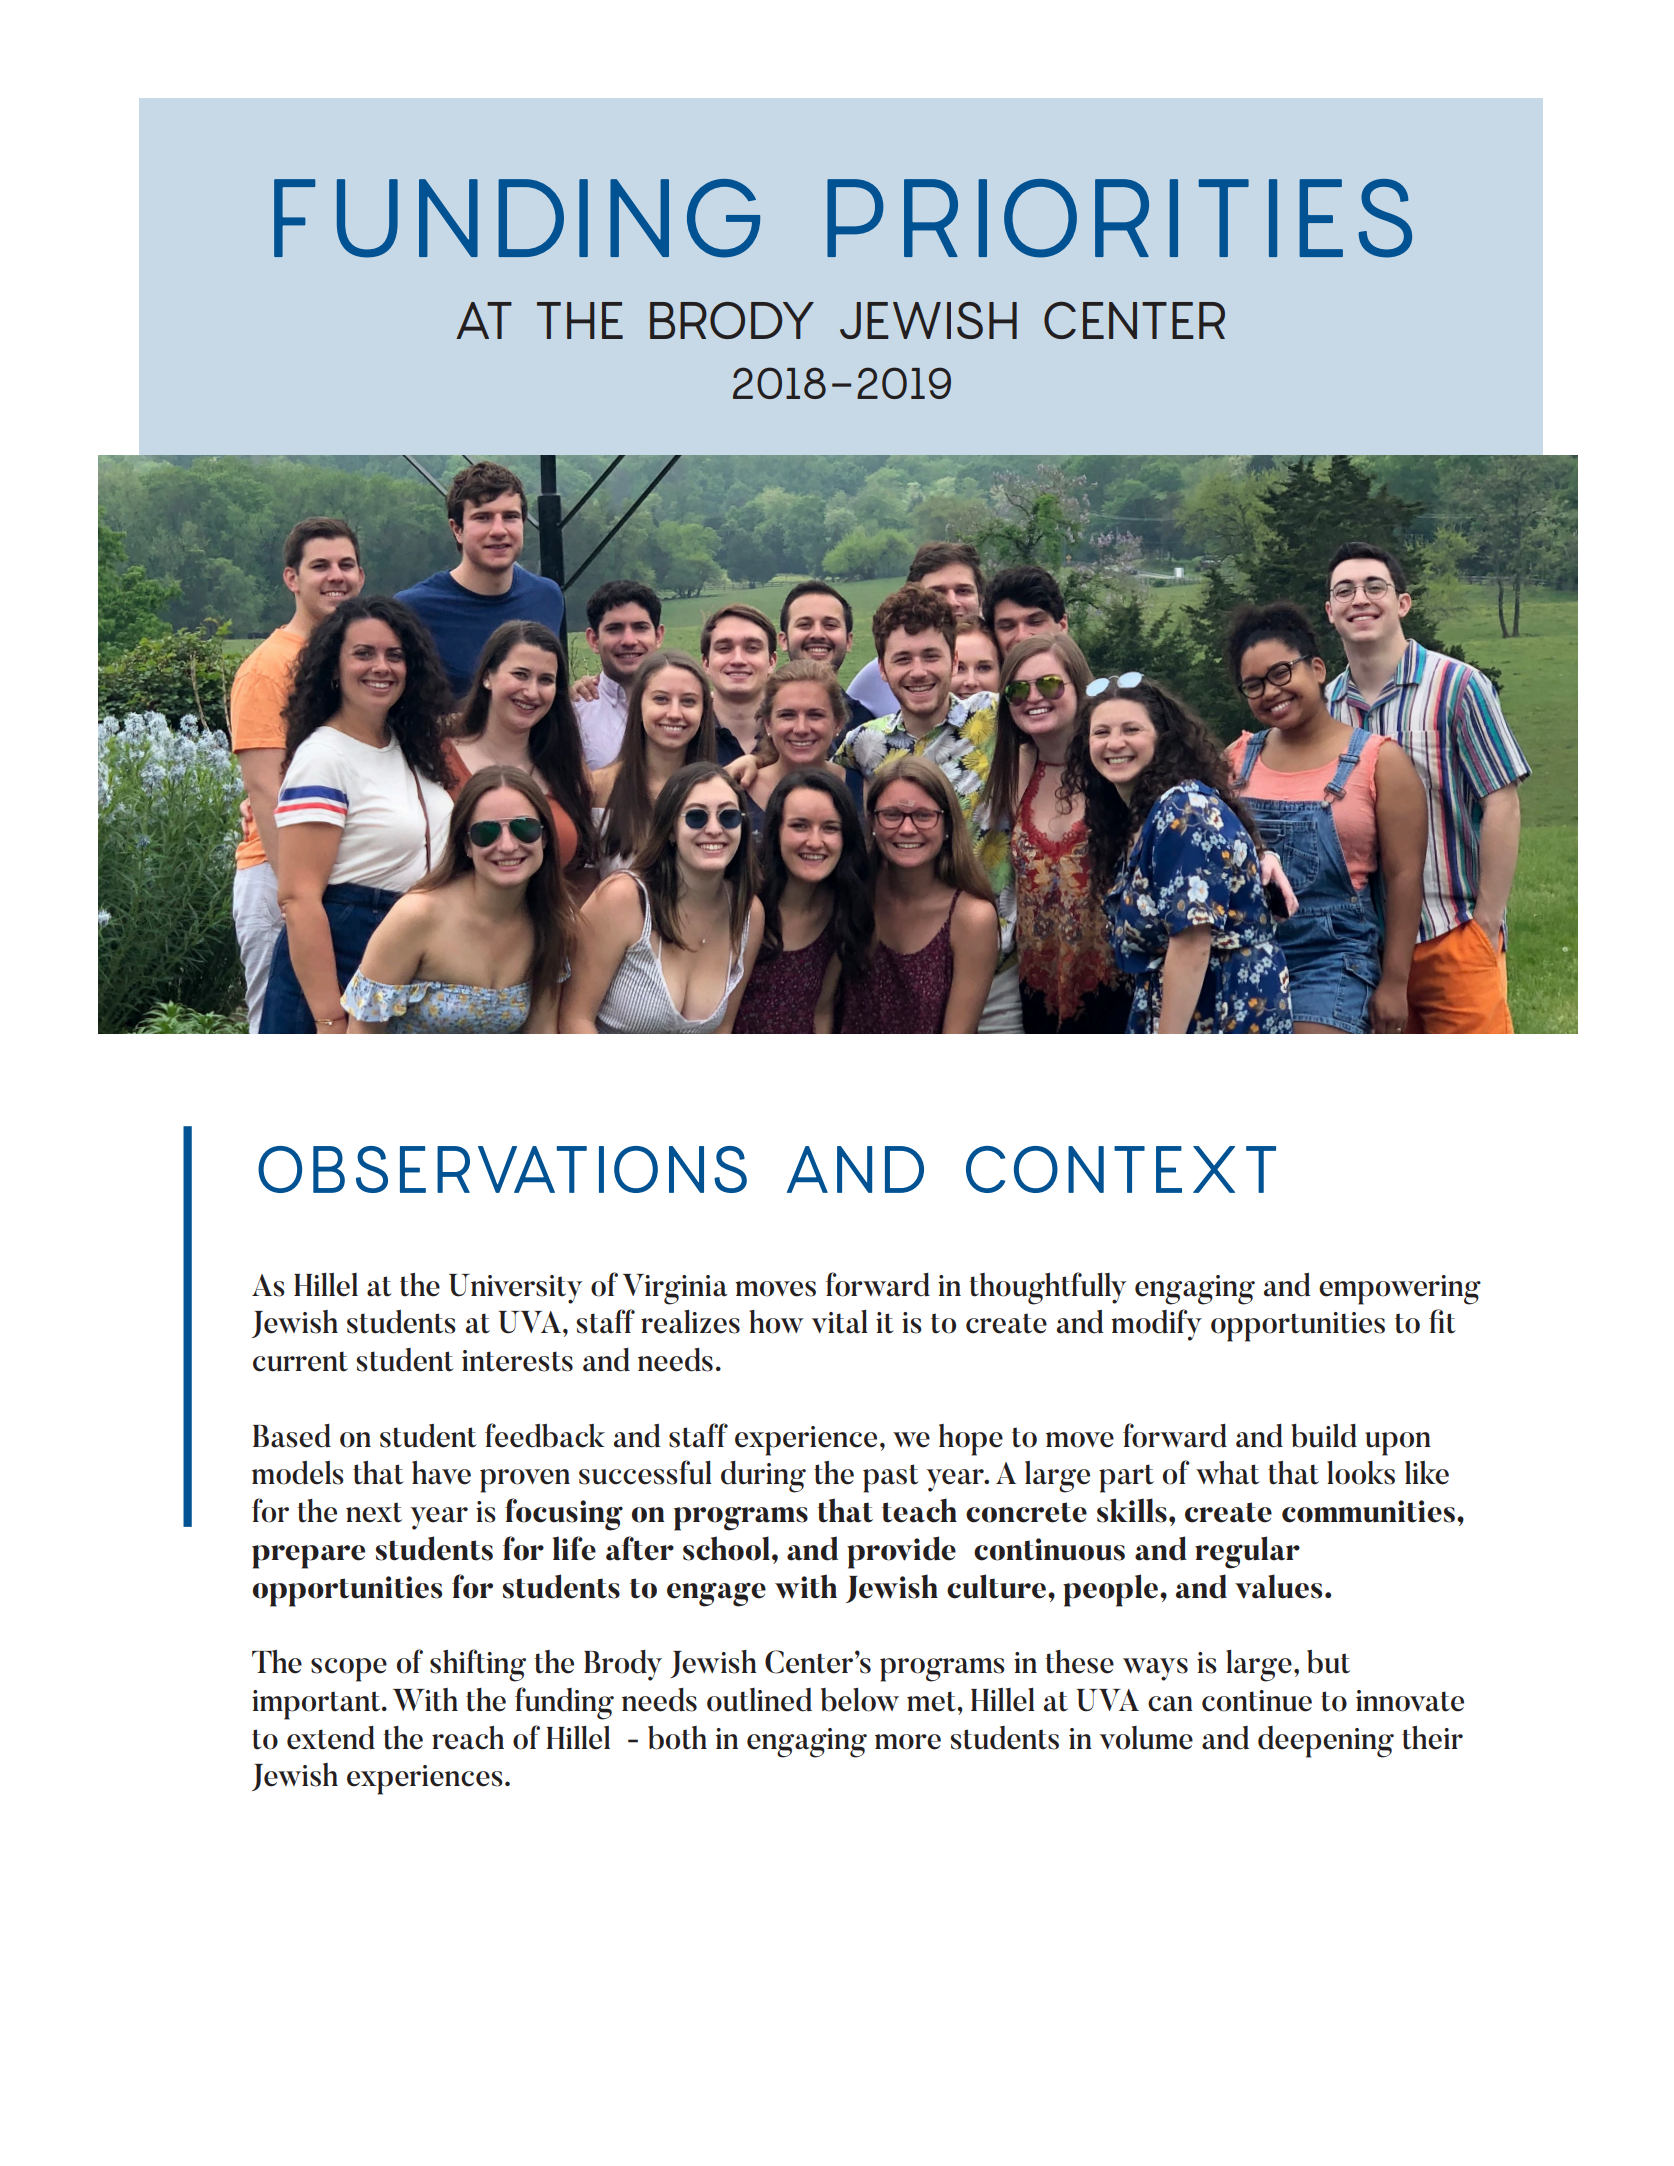 The width and height of the page is (1674, 2166). What do you see at coordinates (1119, 218) in the page?
I see `PRIORITIES` at bounding box center [1119, 218].
